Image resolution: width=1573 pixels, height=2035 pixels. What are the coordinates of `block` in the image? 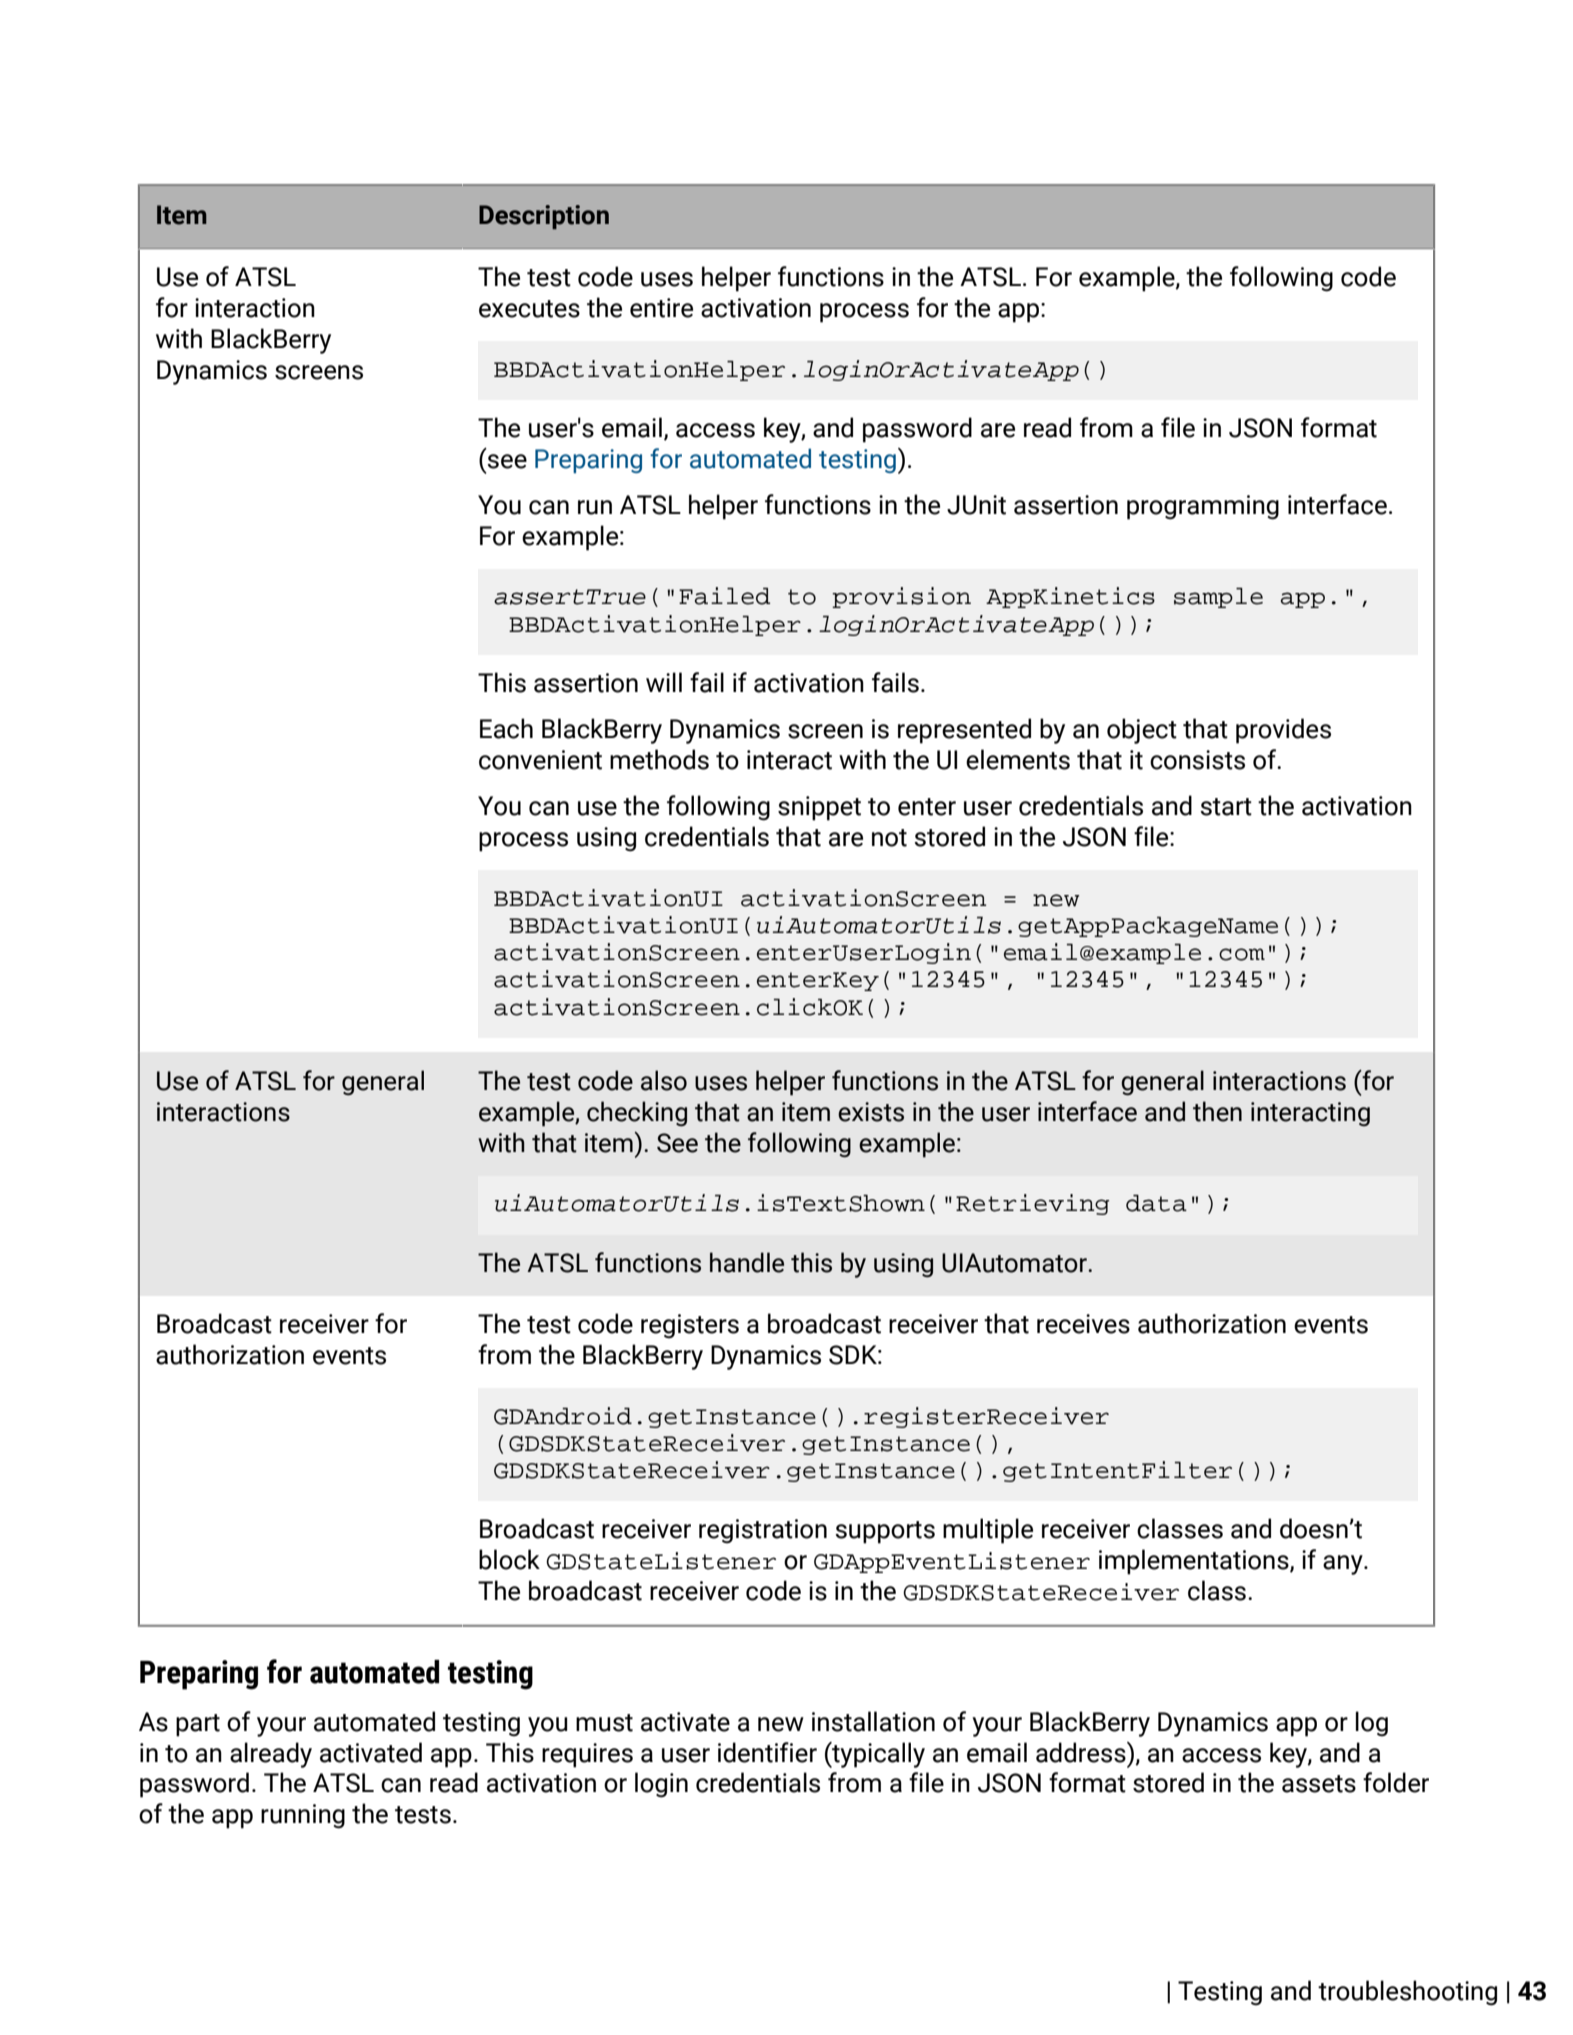 It's located at (509, 1559).
